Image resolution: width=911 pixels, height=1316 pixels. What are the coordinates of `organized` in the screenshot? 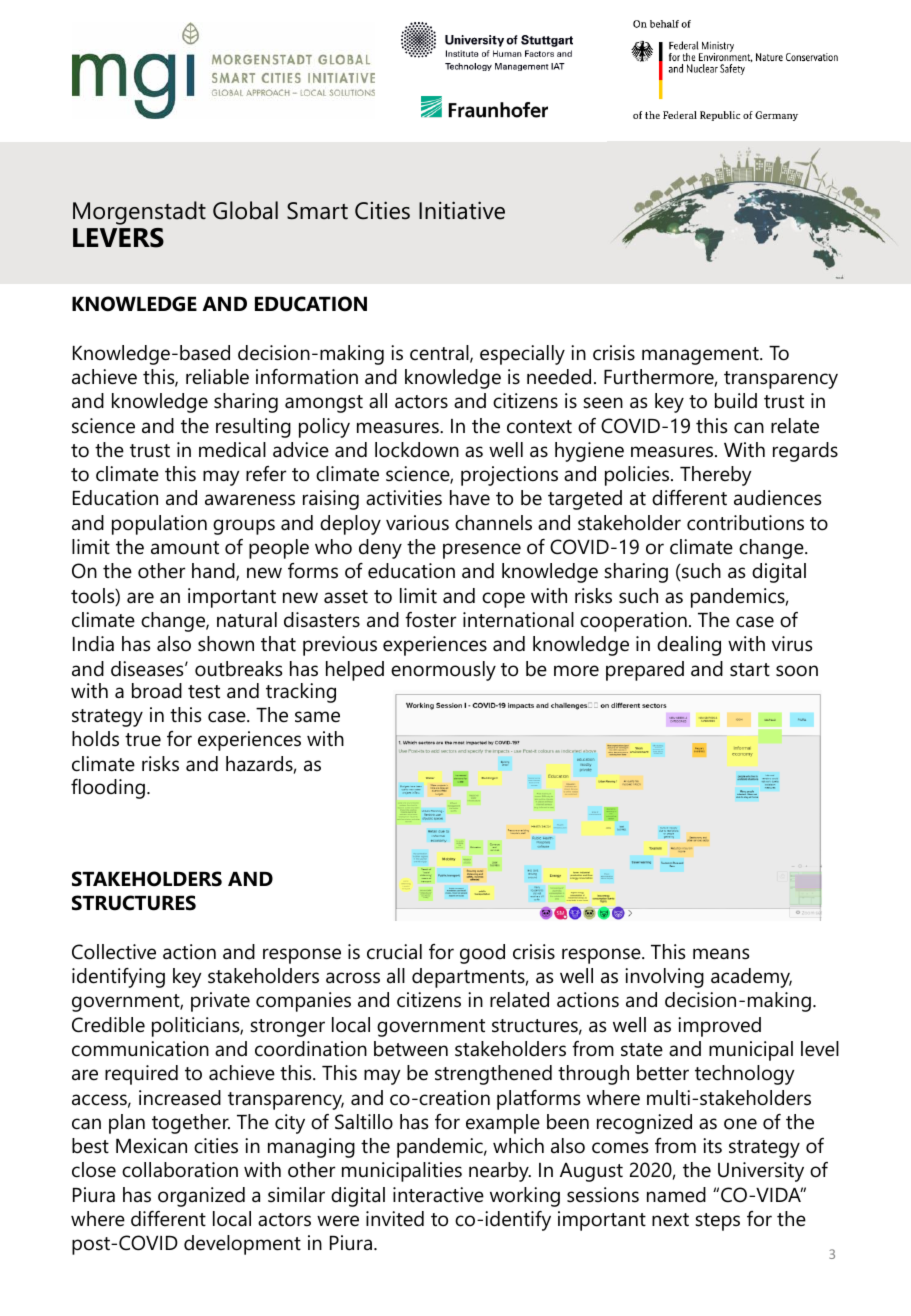 It's located at (201, 1197).
